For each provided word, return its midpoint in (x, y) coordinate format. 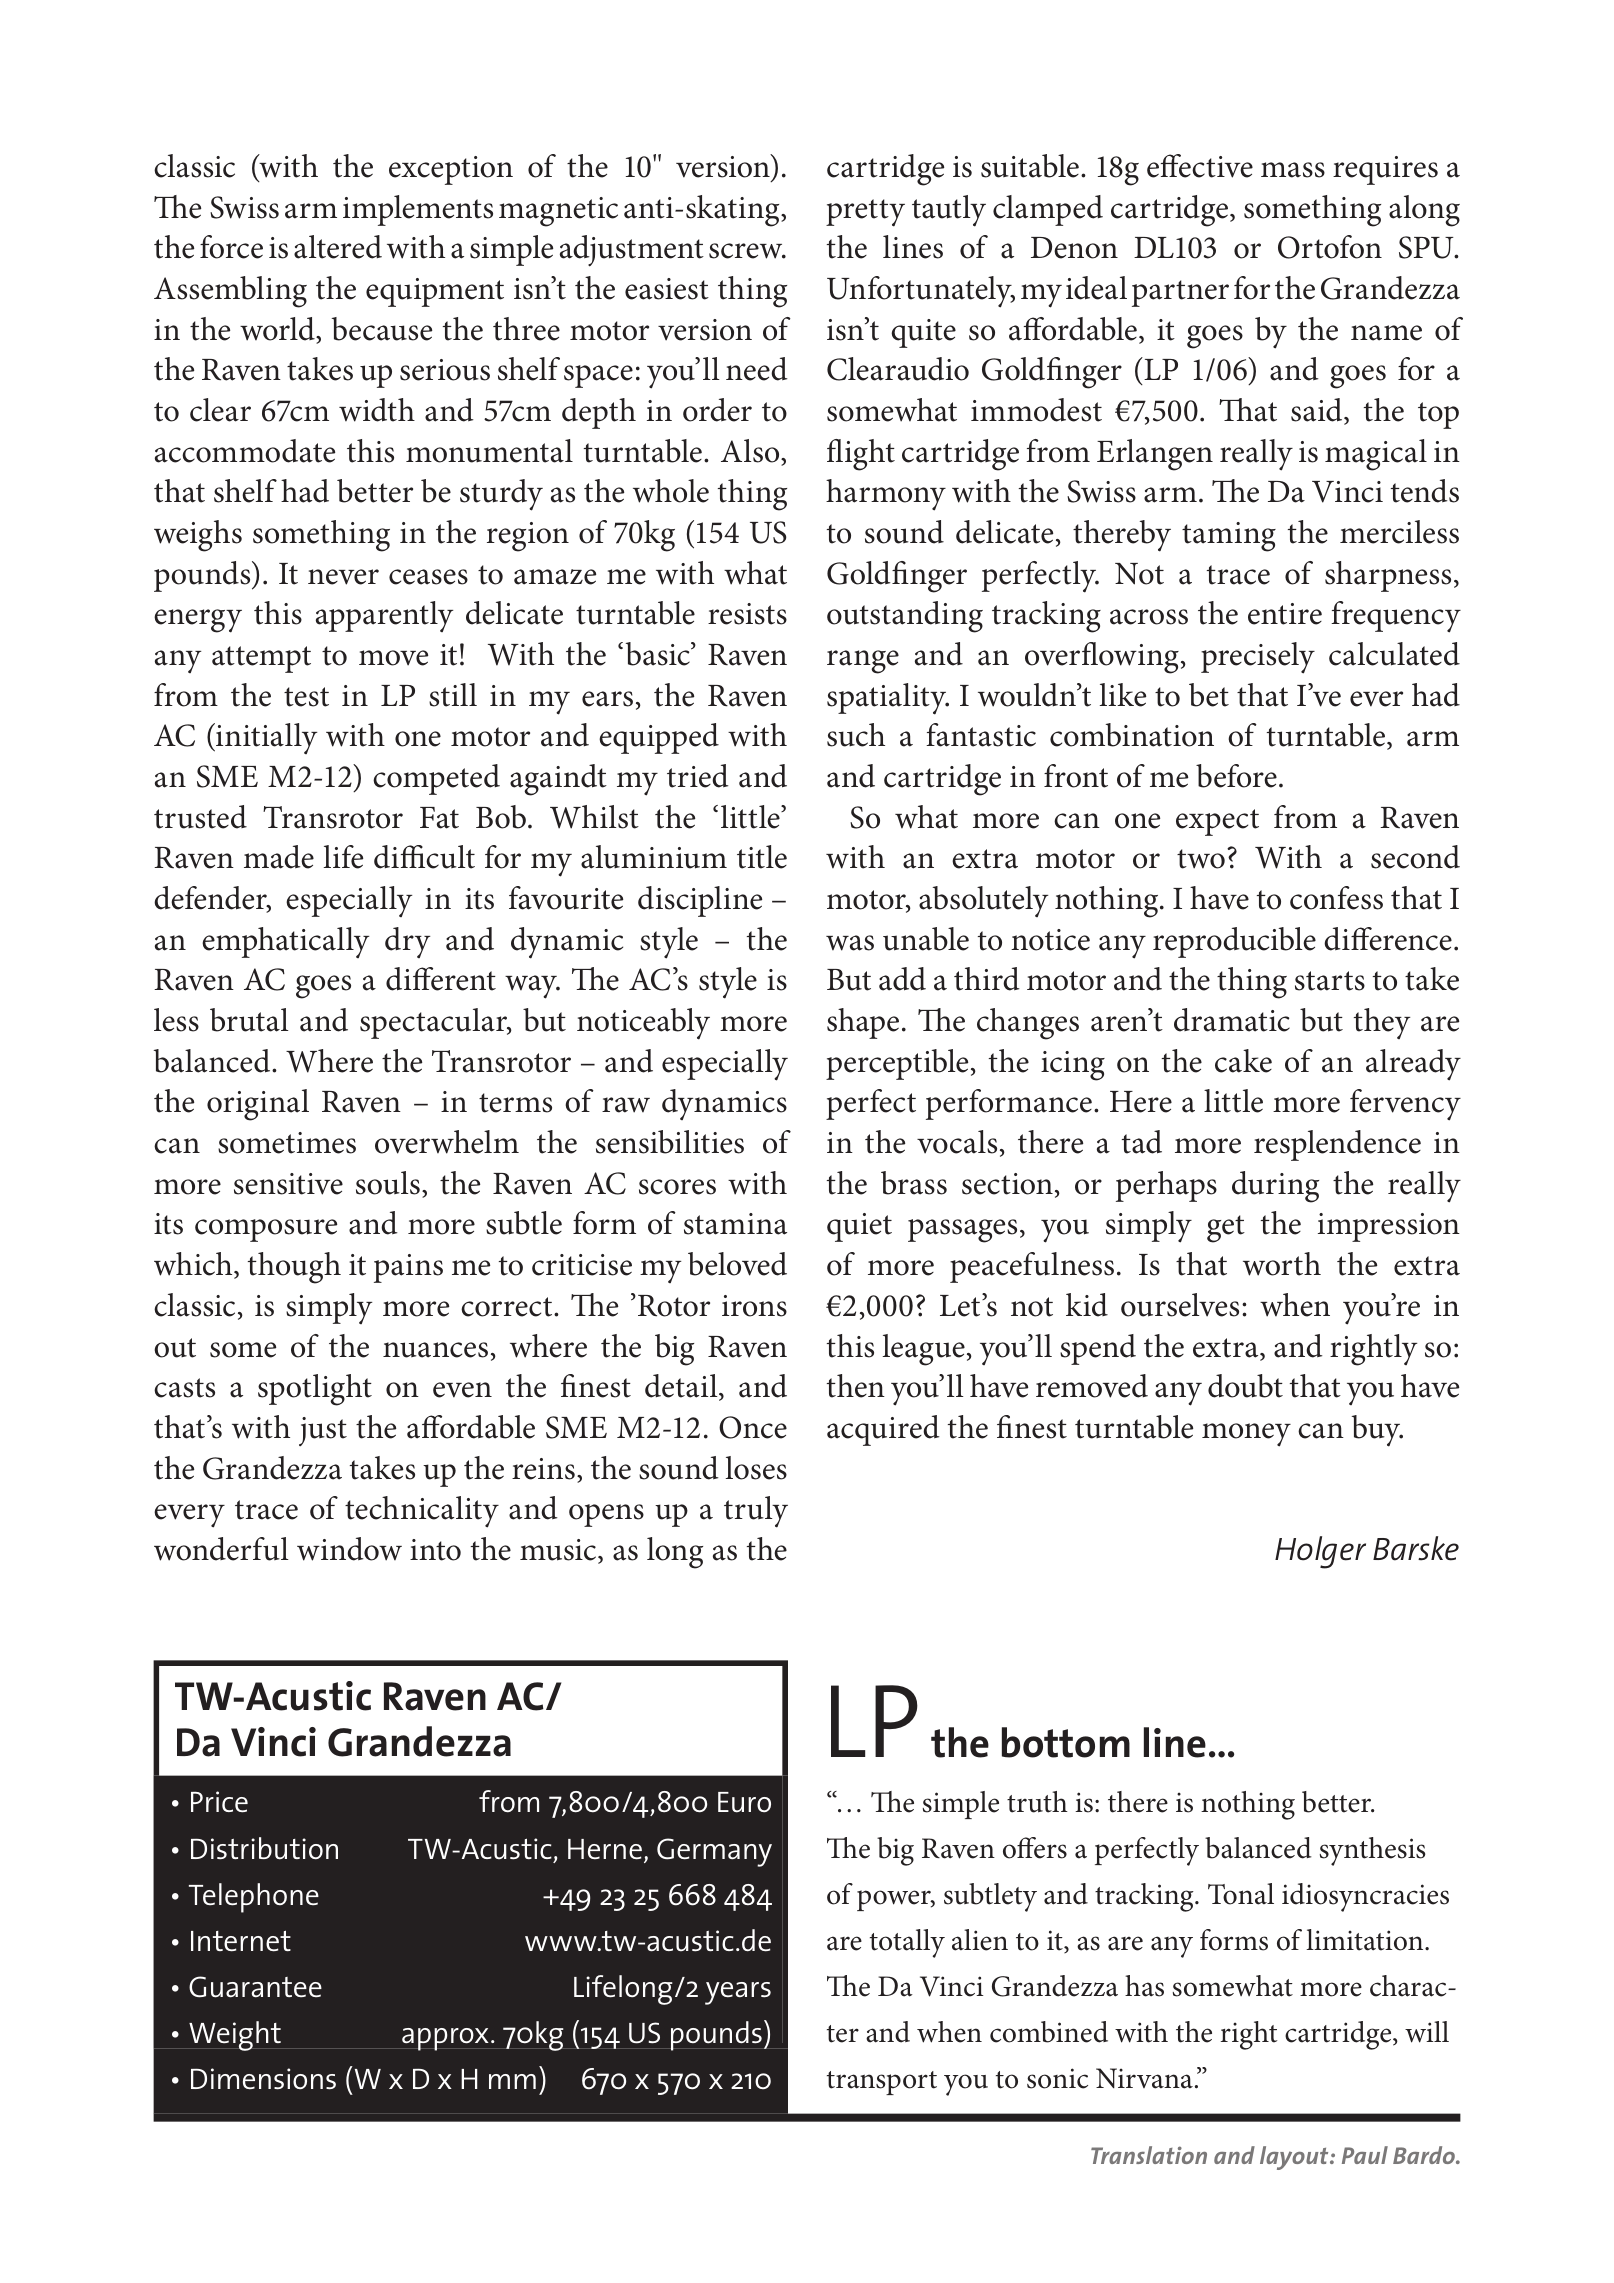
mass (1293, 170)
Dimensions (263, 2079)
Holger (1320, 1552)
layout (1295, 2158)
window (349, 1549)
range (863, 662)
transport (882, 2083)
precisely (1258, 658)
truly (756, 1512)
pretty (865, 213)
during (1275, 1187)
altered (338, 247)
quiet (859, 1227)
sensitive (288, 1184)
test (306, 697)
